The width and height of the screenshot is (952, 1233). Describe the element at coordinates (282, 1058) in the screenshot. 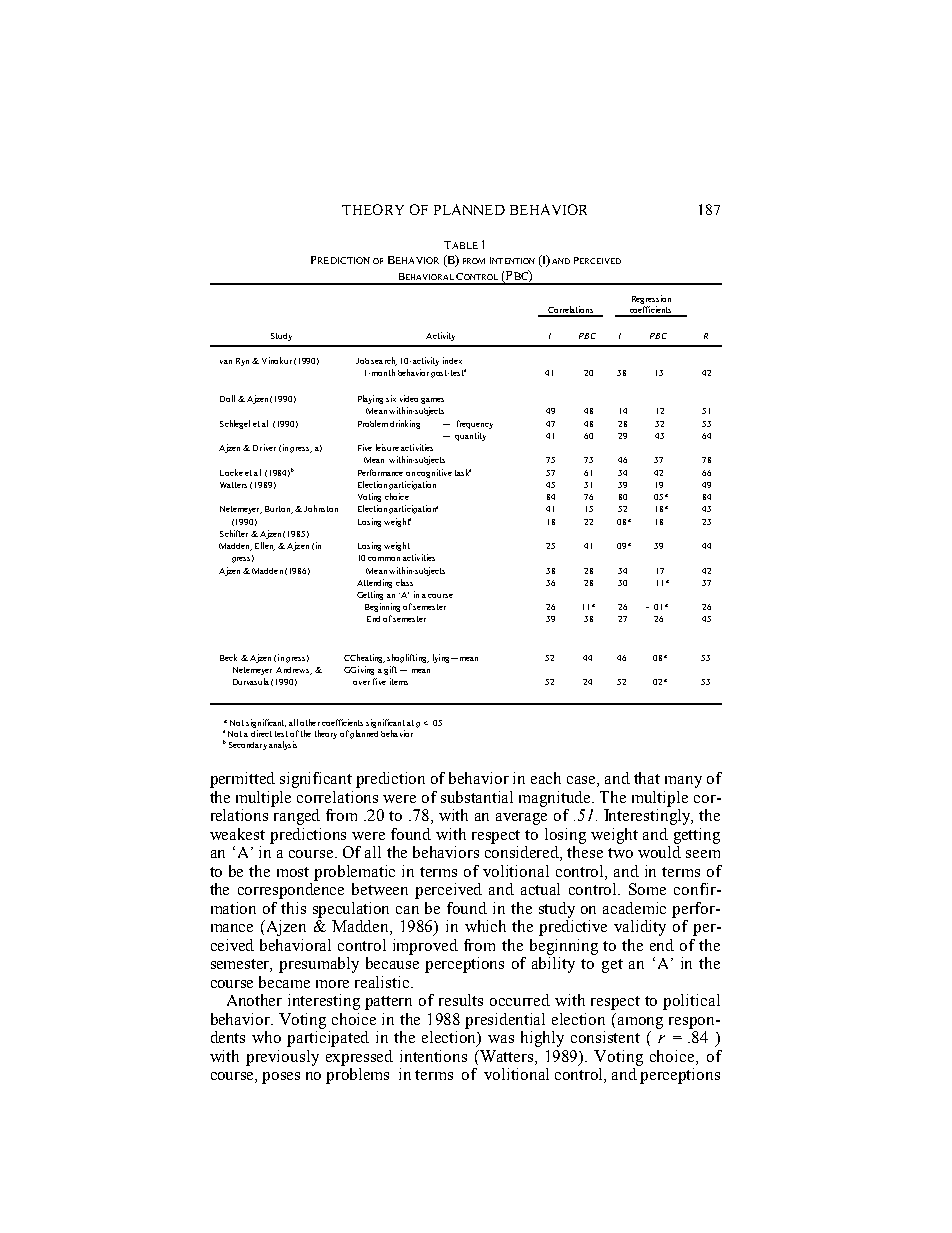

I see `previously` at that location.
